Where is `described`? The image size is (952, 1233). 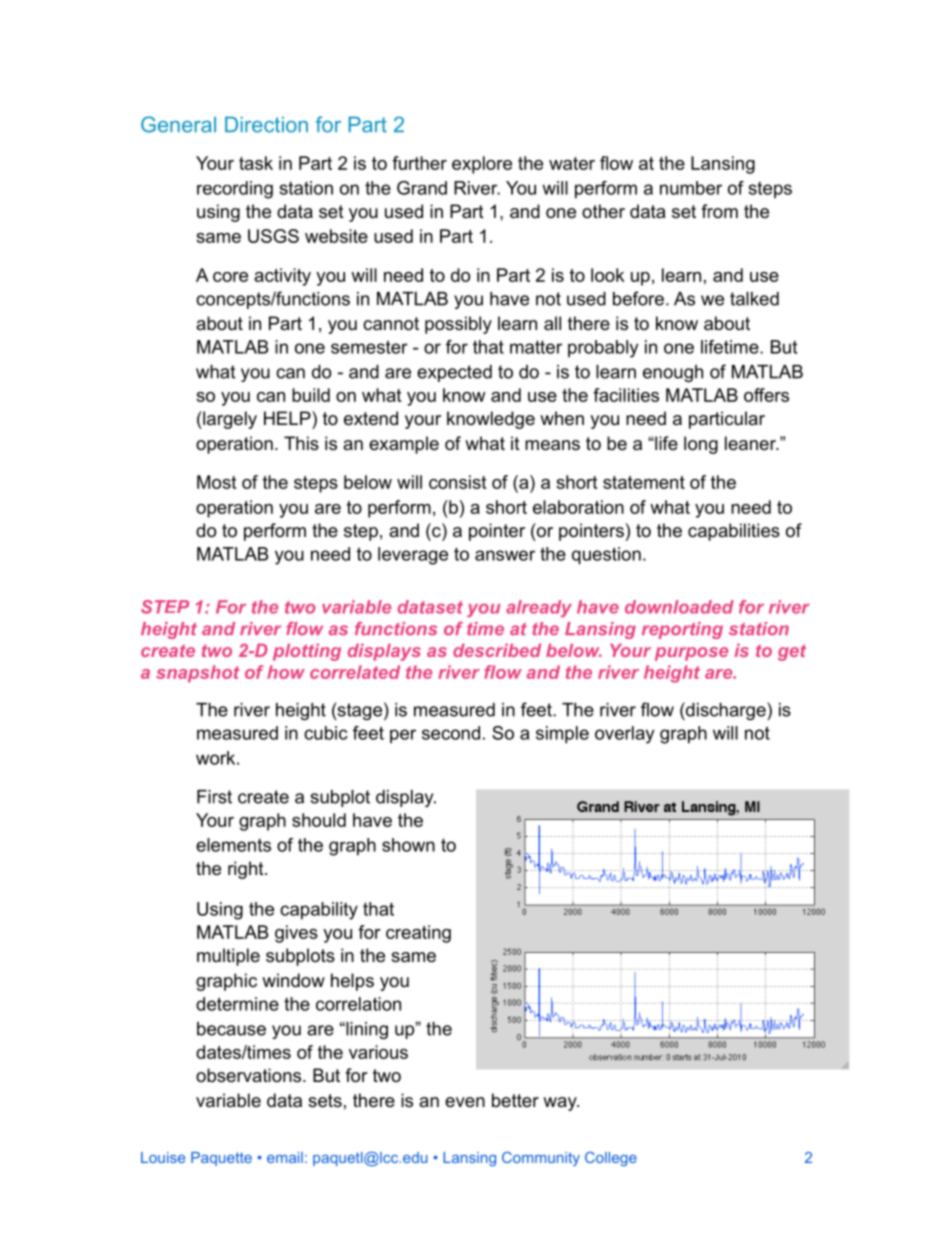
described is located at coordinates (497, 650).
